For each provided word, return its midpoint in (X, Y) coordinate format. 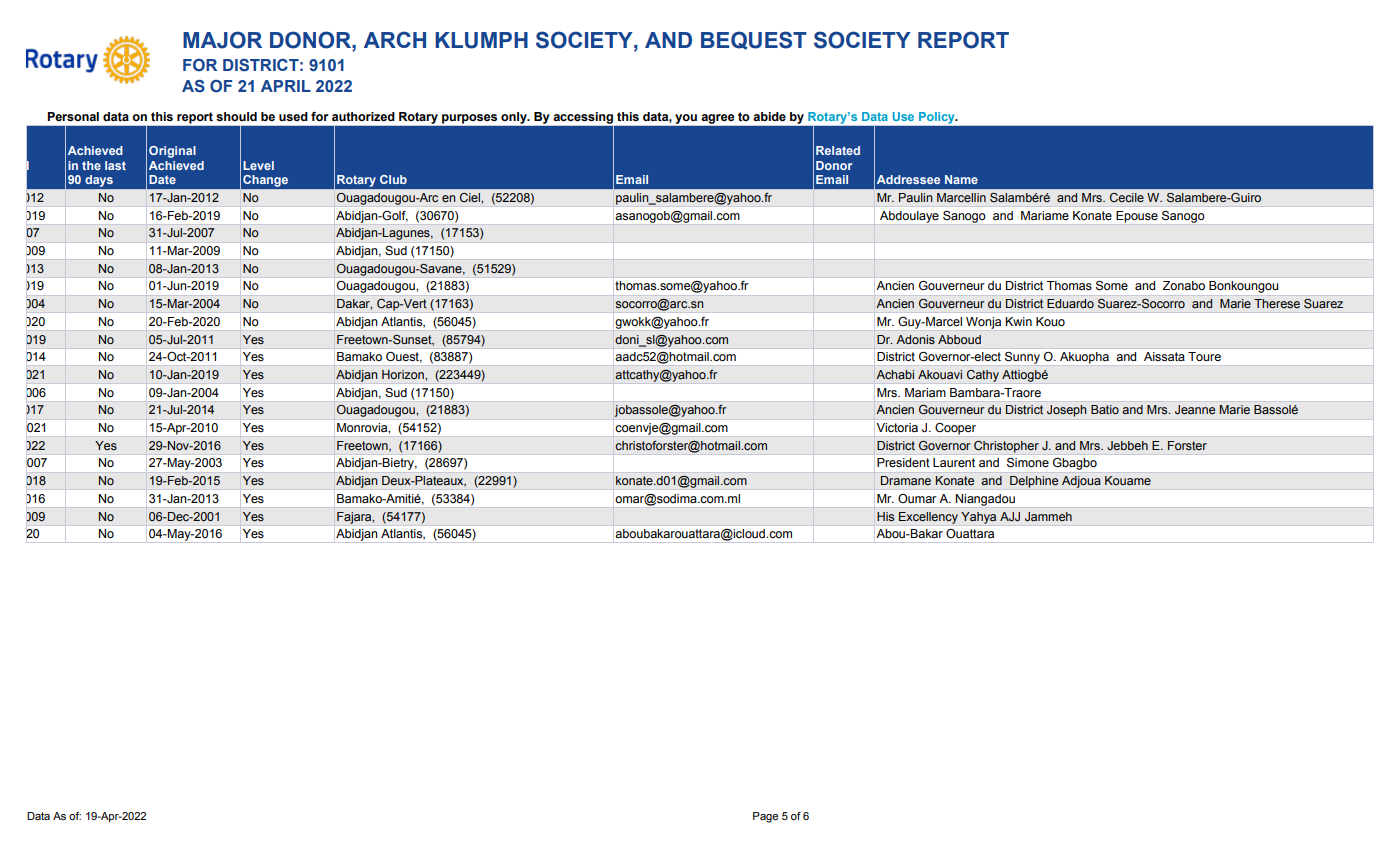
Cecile (1127, 197)
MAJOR (222, 40)
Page (765, 817)
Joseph (1066, 411)
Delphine (1034, 482)
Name (961, 179)
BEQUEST (754, 40)
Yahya (978, 518)
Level (258, 165)
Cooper (955, 429)
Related (838, 150)
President (903, 463)
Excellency (928, 518)
